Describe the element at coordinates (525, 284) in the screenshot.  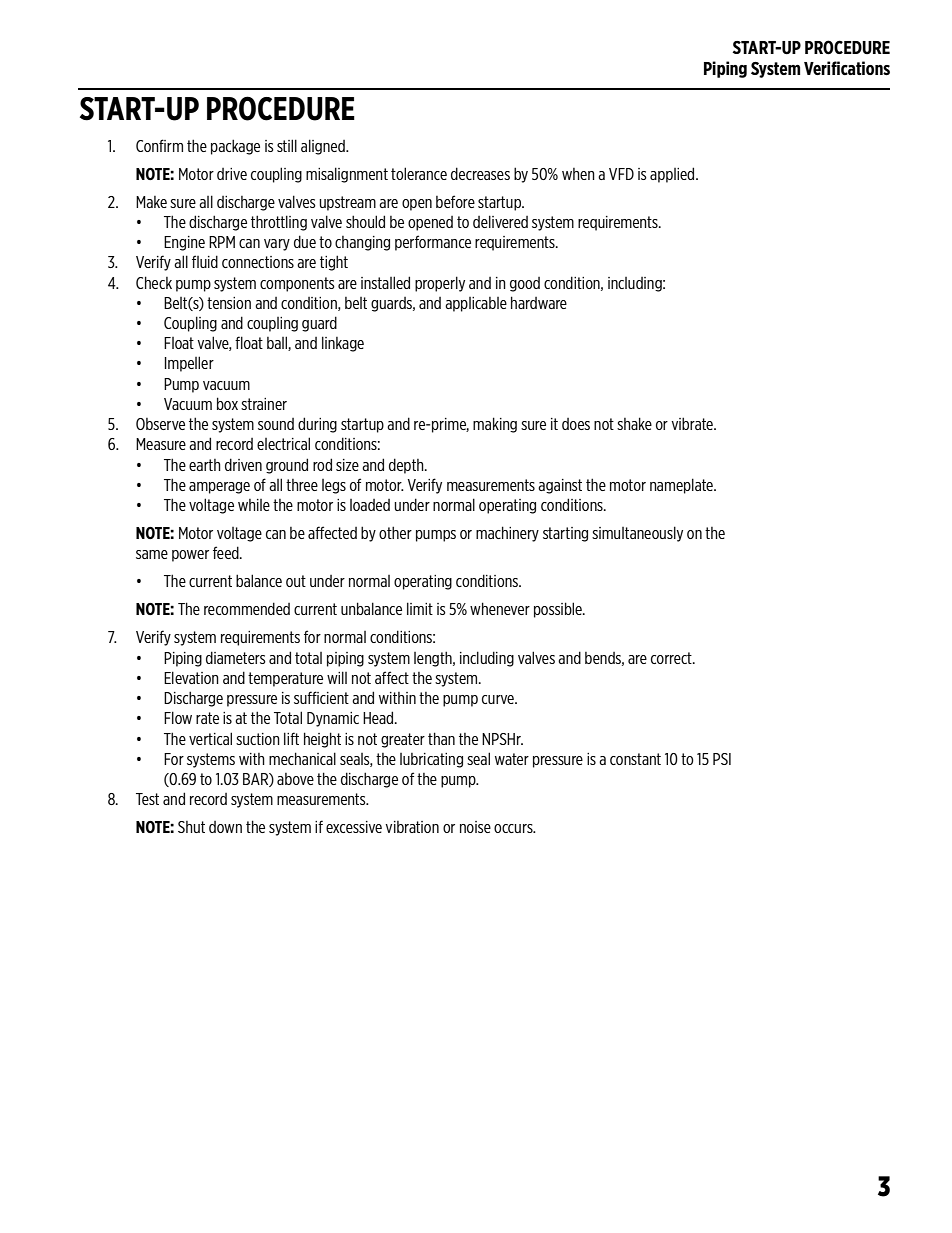
I see `good` at that location.
